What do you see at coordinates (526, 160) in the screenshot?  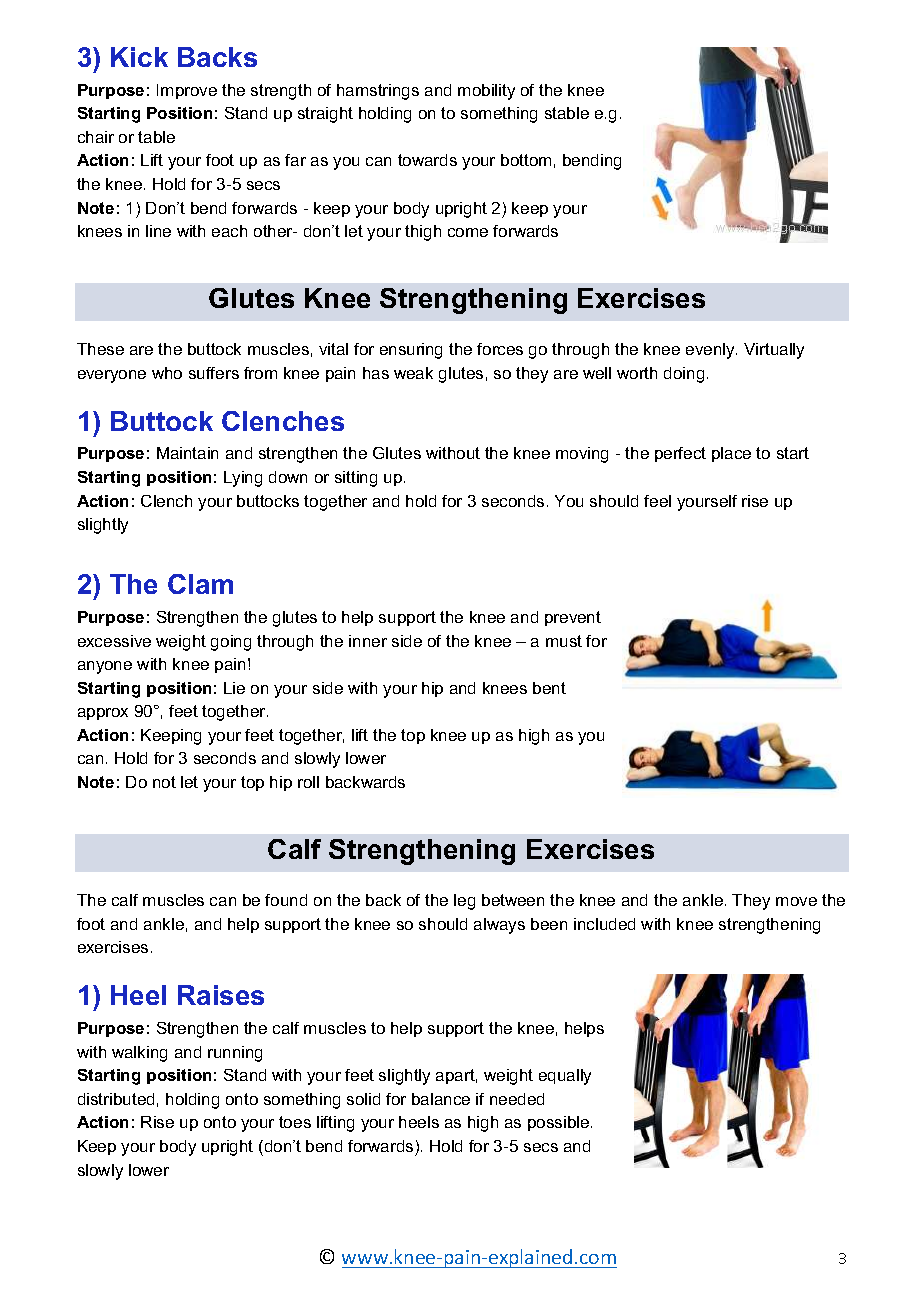 I see `bottom` at bounding box center [526, 160].
